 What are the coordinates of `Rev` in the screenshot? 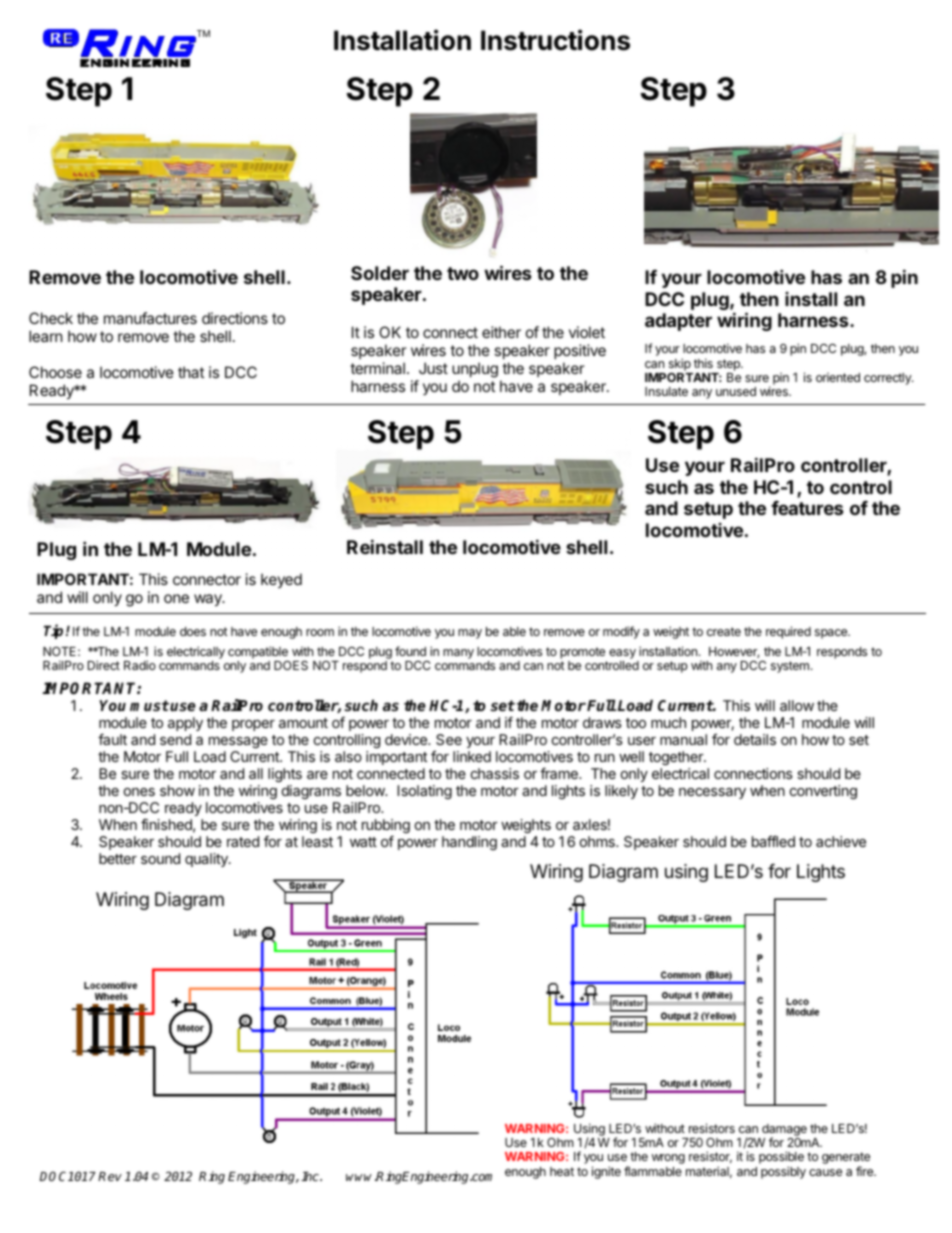 It's located at (110, 1176).
